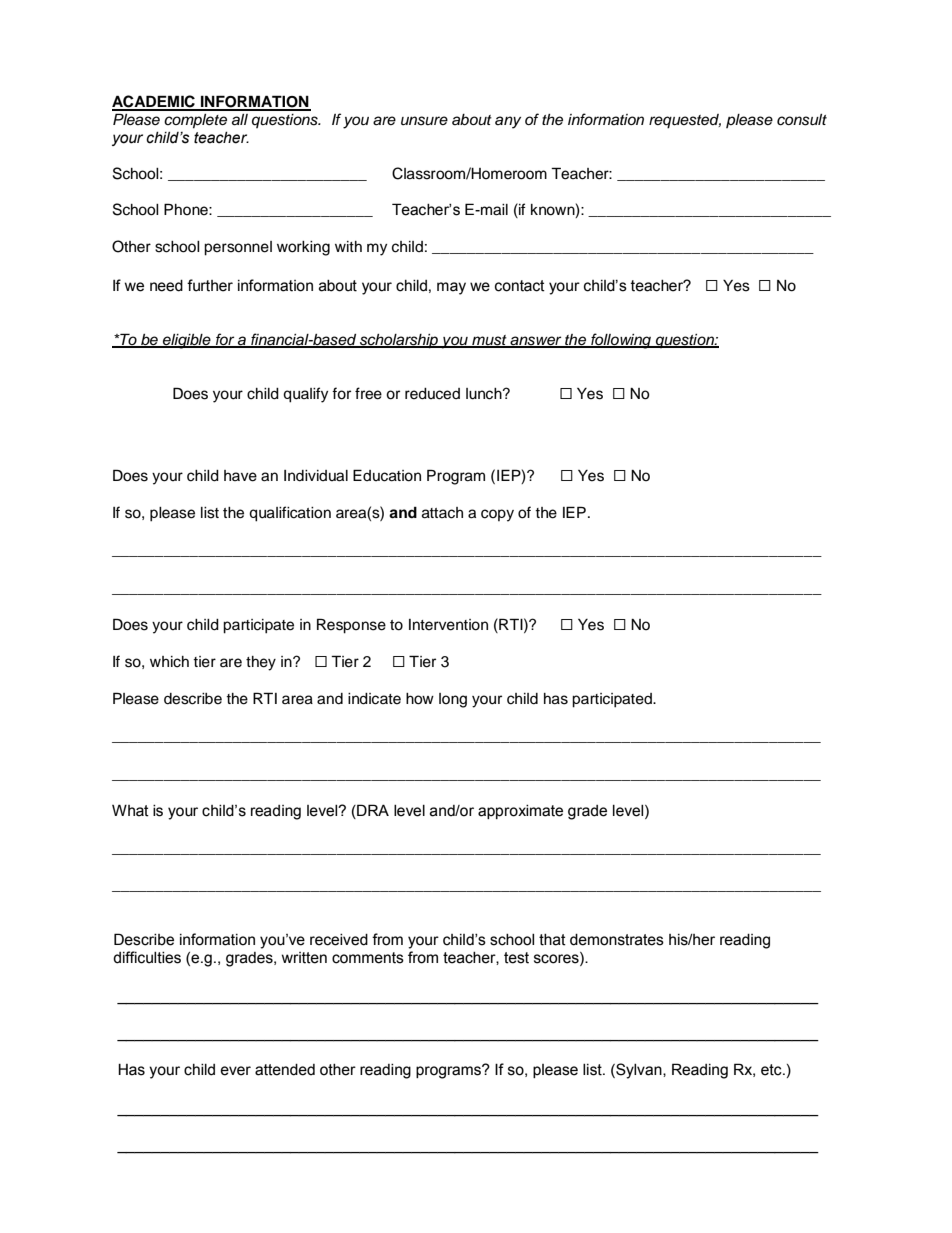  I want to click on approximate, so click(520, 812).
